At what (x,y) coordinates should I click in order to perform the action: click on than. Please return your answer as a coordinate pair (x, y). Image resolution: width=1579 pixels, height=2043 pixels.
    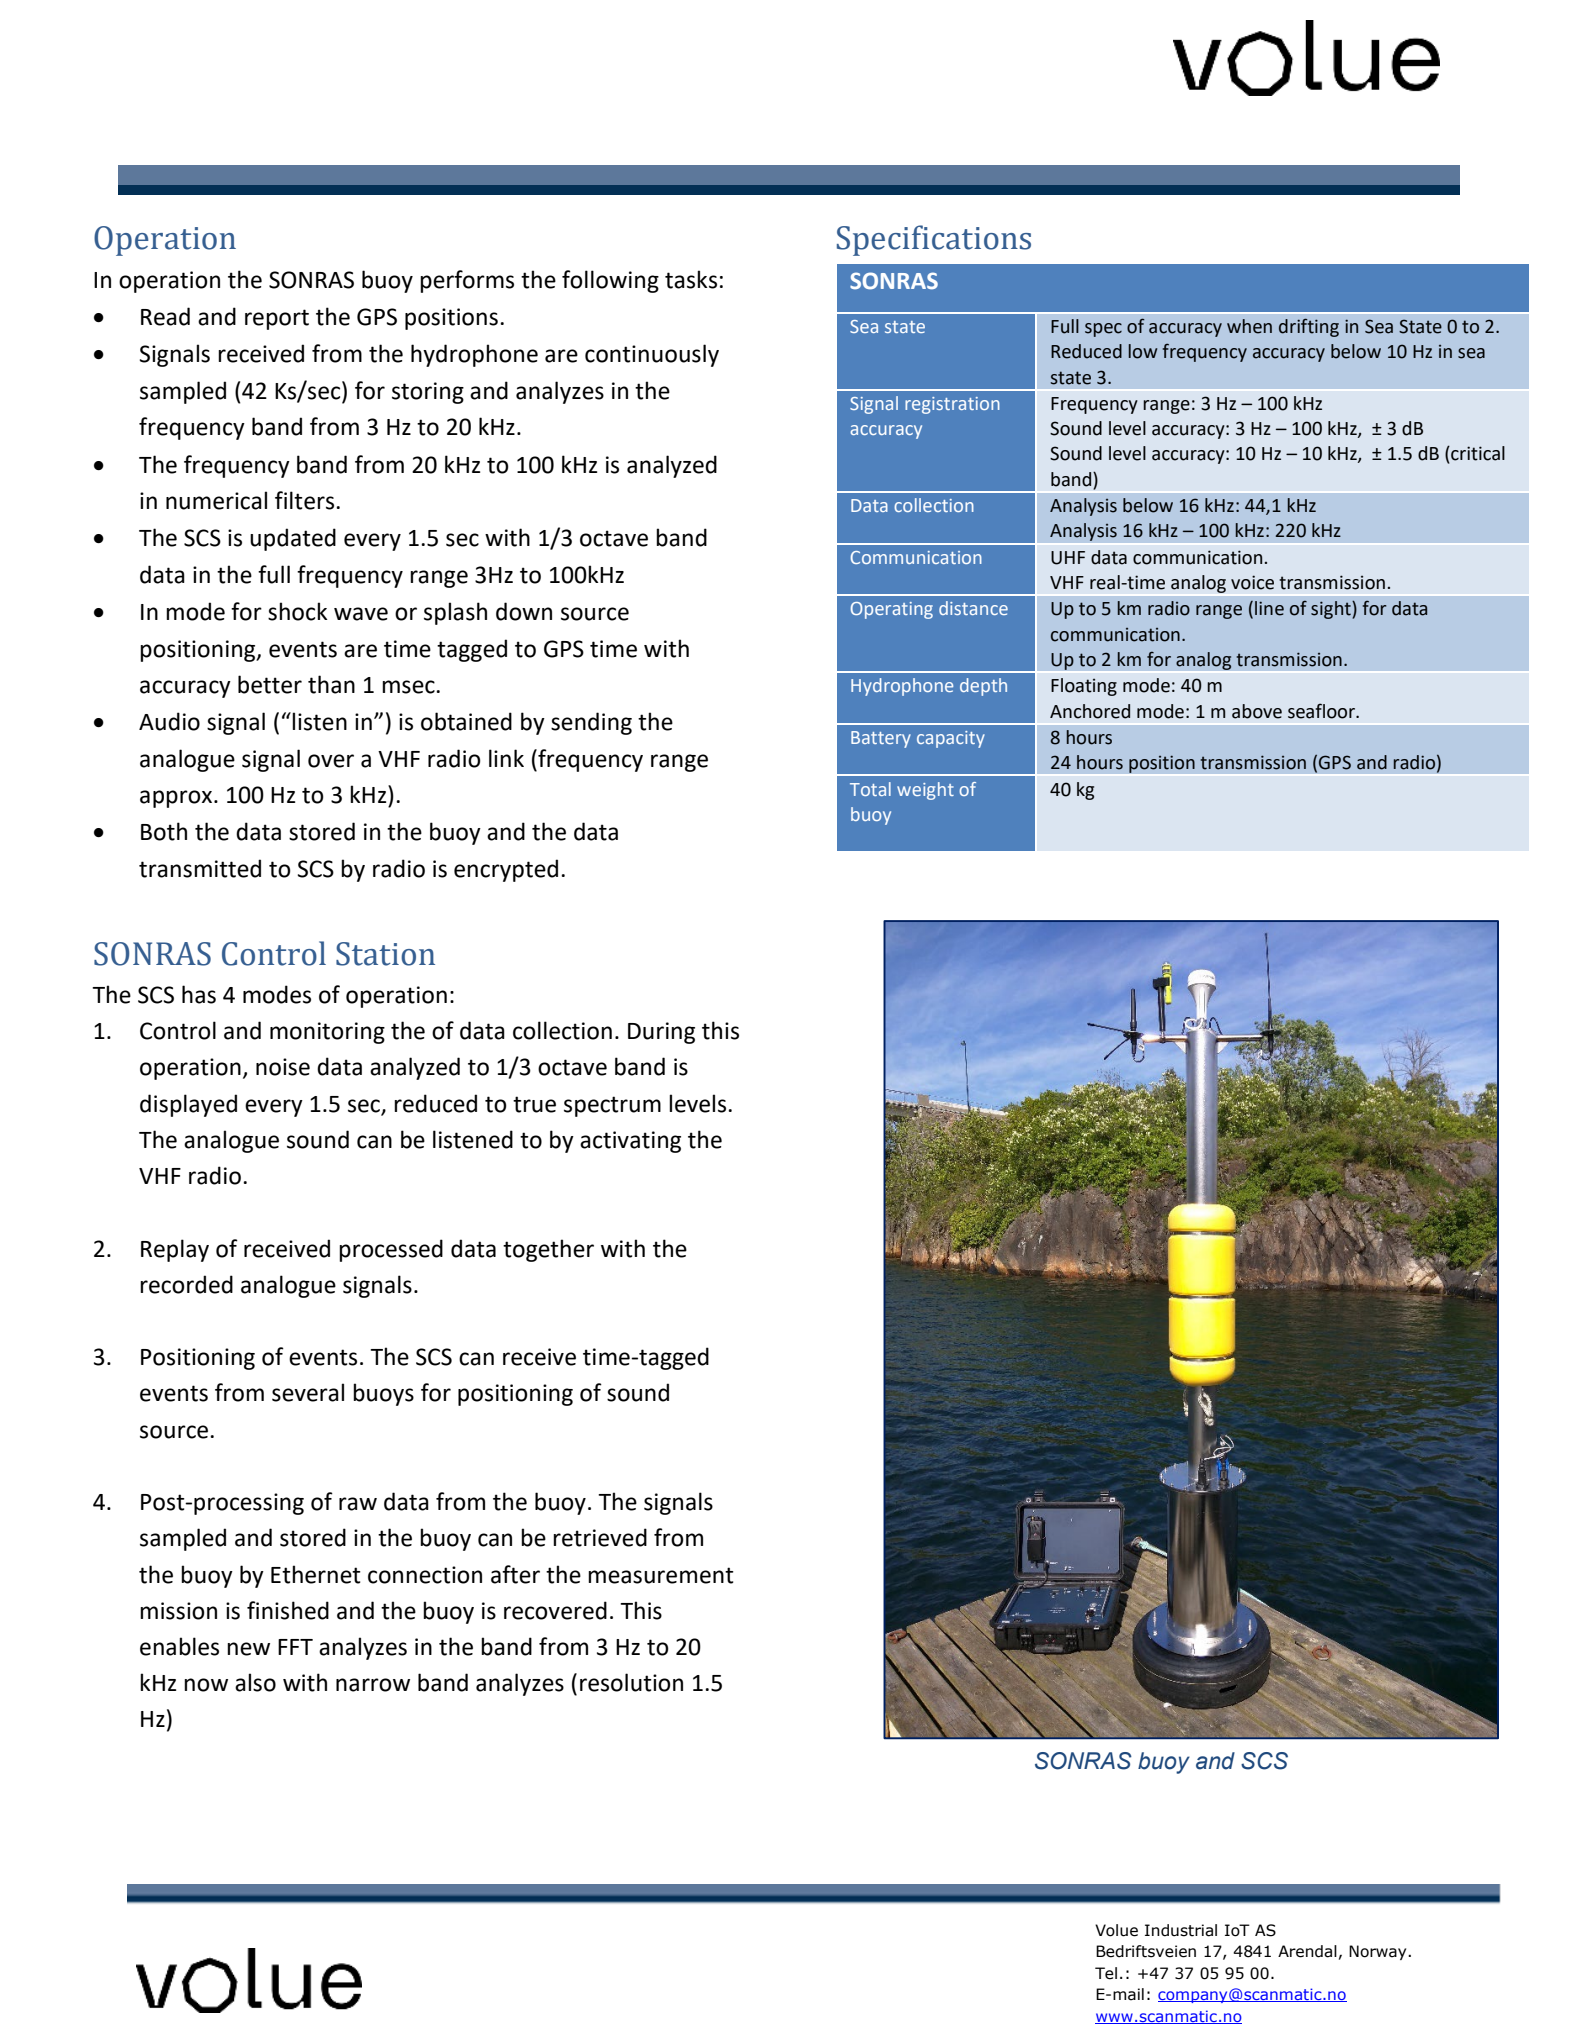
    Looking at the image, I should click on (331, 684).
